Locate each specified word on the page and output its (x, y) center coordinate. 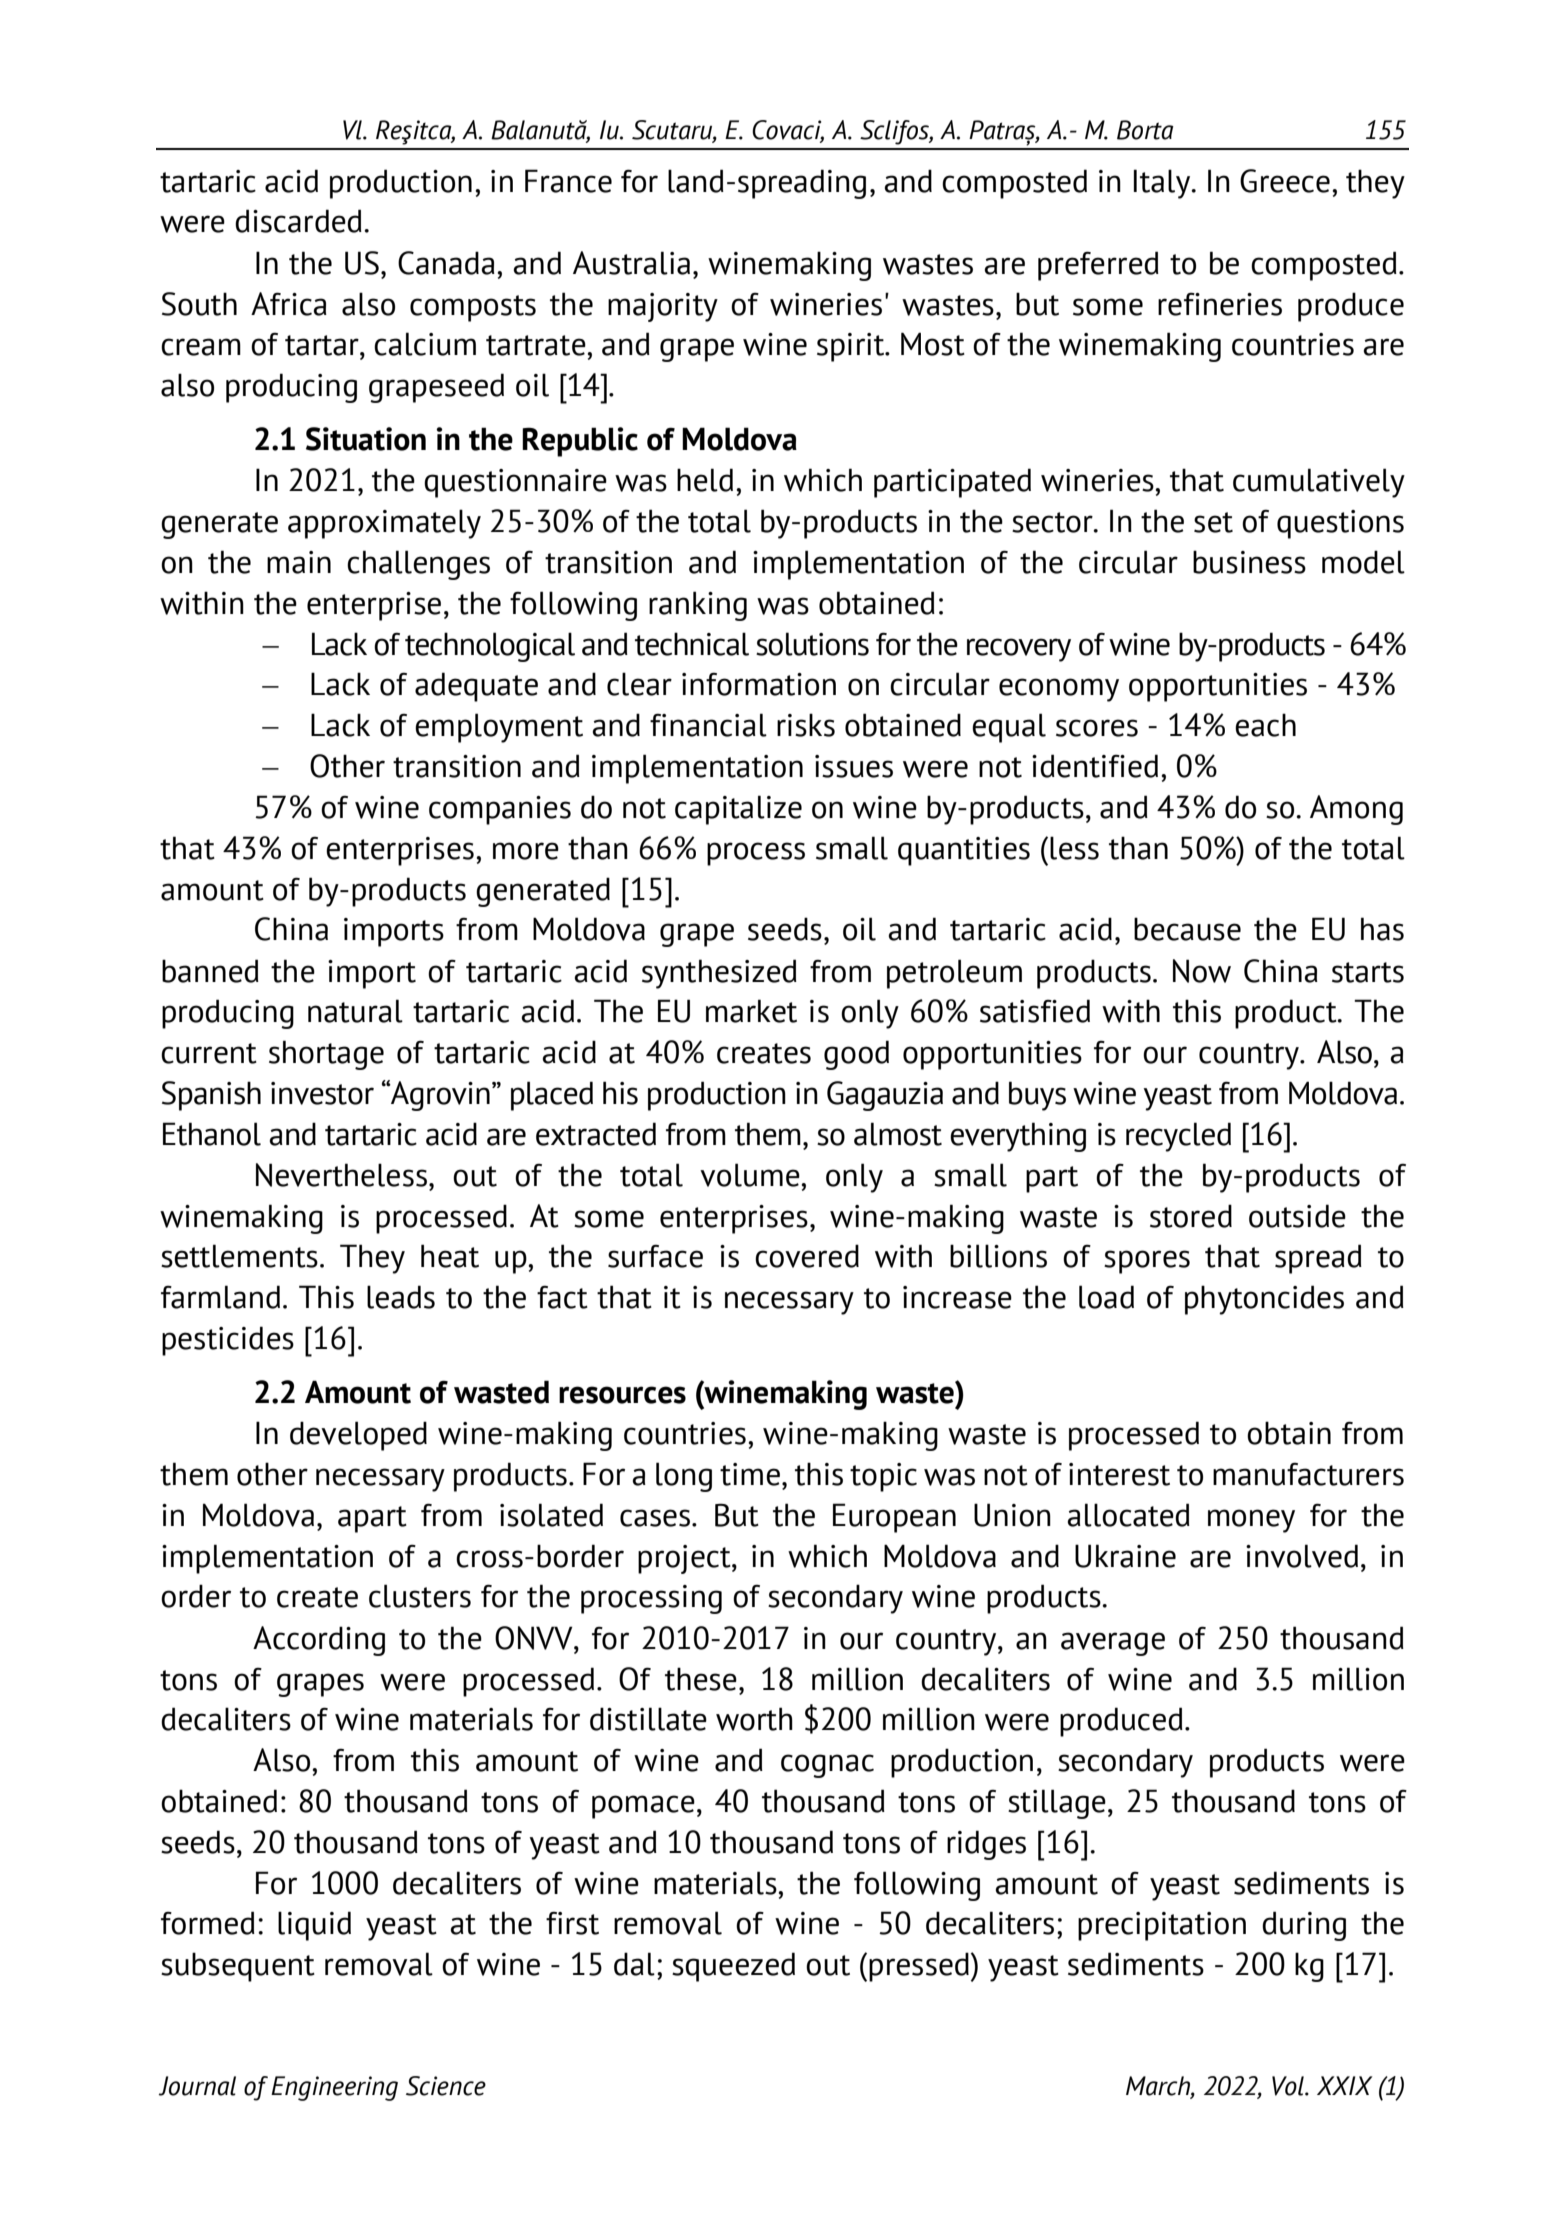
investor (322, 1093)
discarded (298, 221)
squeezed (733, 1967)
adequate (476, 687)
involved (1302, 1556)
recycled (1178, 1137)
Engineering (334, 2088)
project (685, 1559)
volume (751, 1175)
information (759, 684)
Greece (1285, 181)
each (1265, 725)
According (319, 1641)
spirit (852, 347)
